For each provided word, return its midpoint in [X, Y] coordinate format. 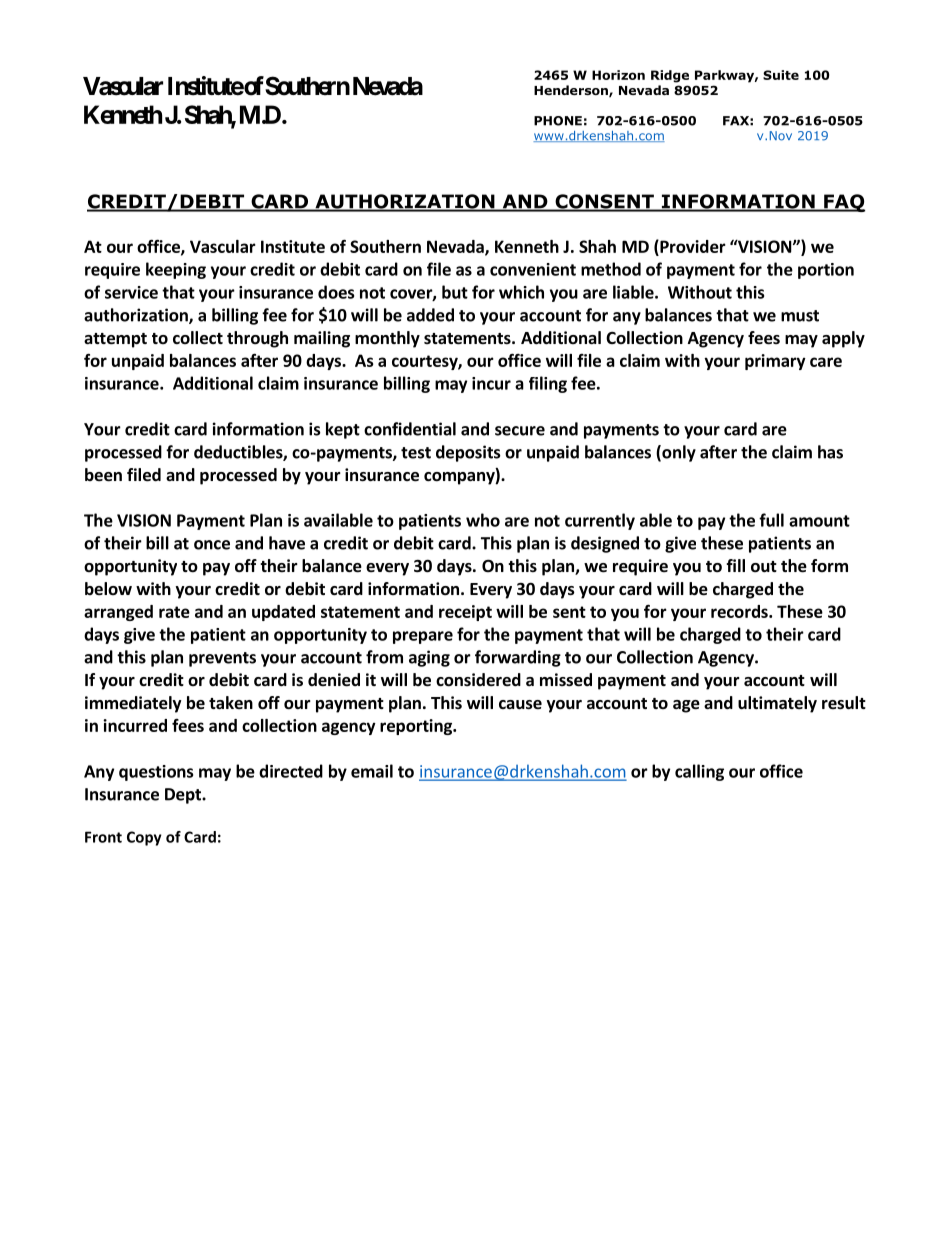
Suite [781, 75]
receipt [465, 613]
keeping [176, 270]
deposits [468, 453]
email [372, 771]
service [131, 292]
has [830, 452]
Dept [184, 796]
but [455, 292]
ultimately [777, 704]
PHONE [558, 121]
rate [174, 612]
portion [826, 271]
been [103, 475]
